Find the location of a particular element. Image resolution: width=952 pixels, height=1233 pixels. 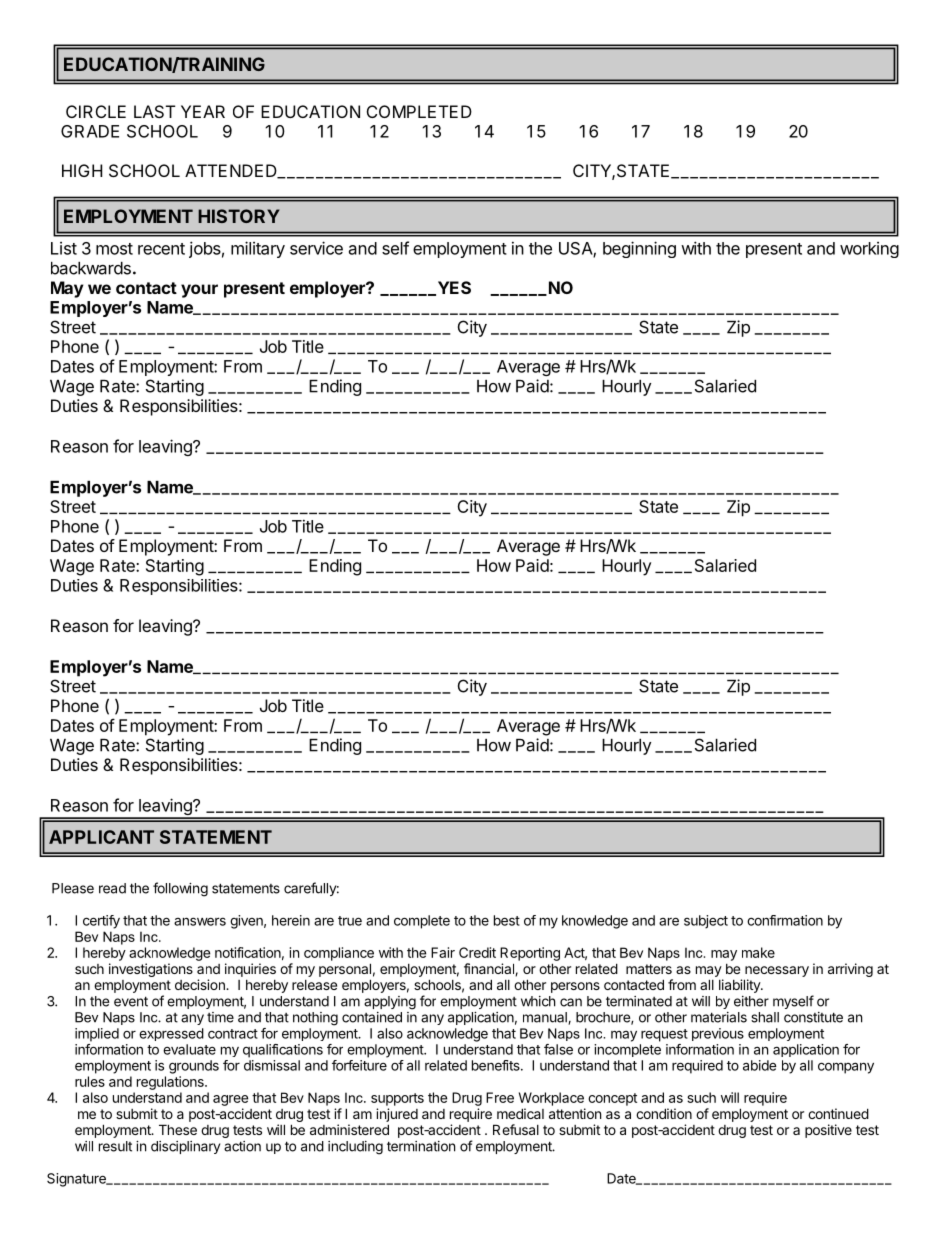

LAST is located at coordinates (155, 111).
